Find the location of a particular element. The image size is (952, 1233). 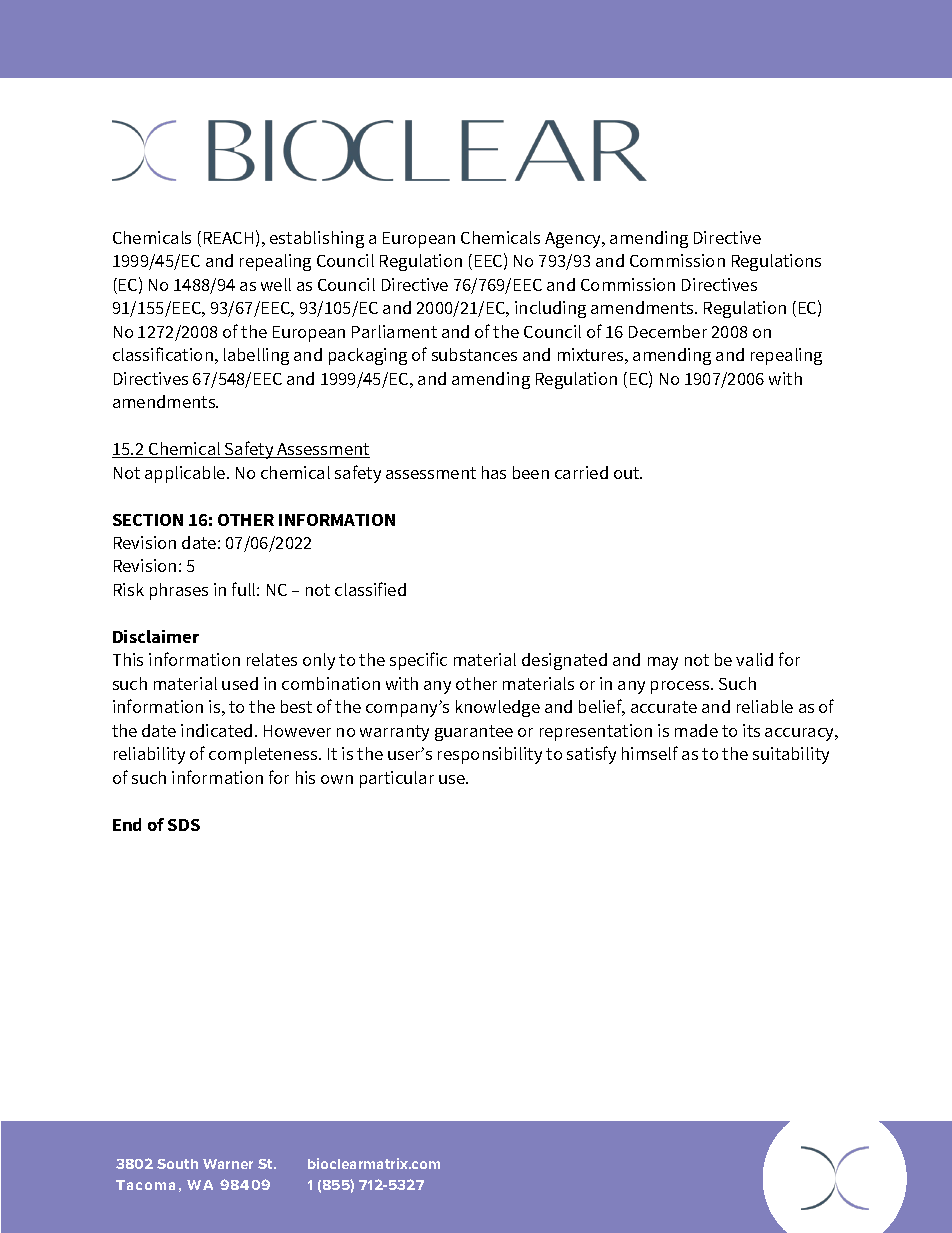

made is located at coordinates (696, 730).
